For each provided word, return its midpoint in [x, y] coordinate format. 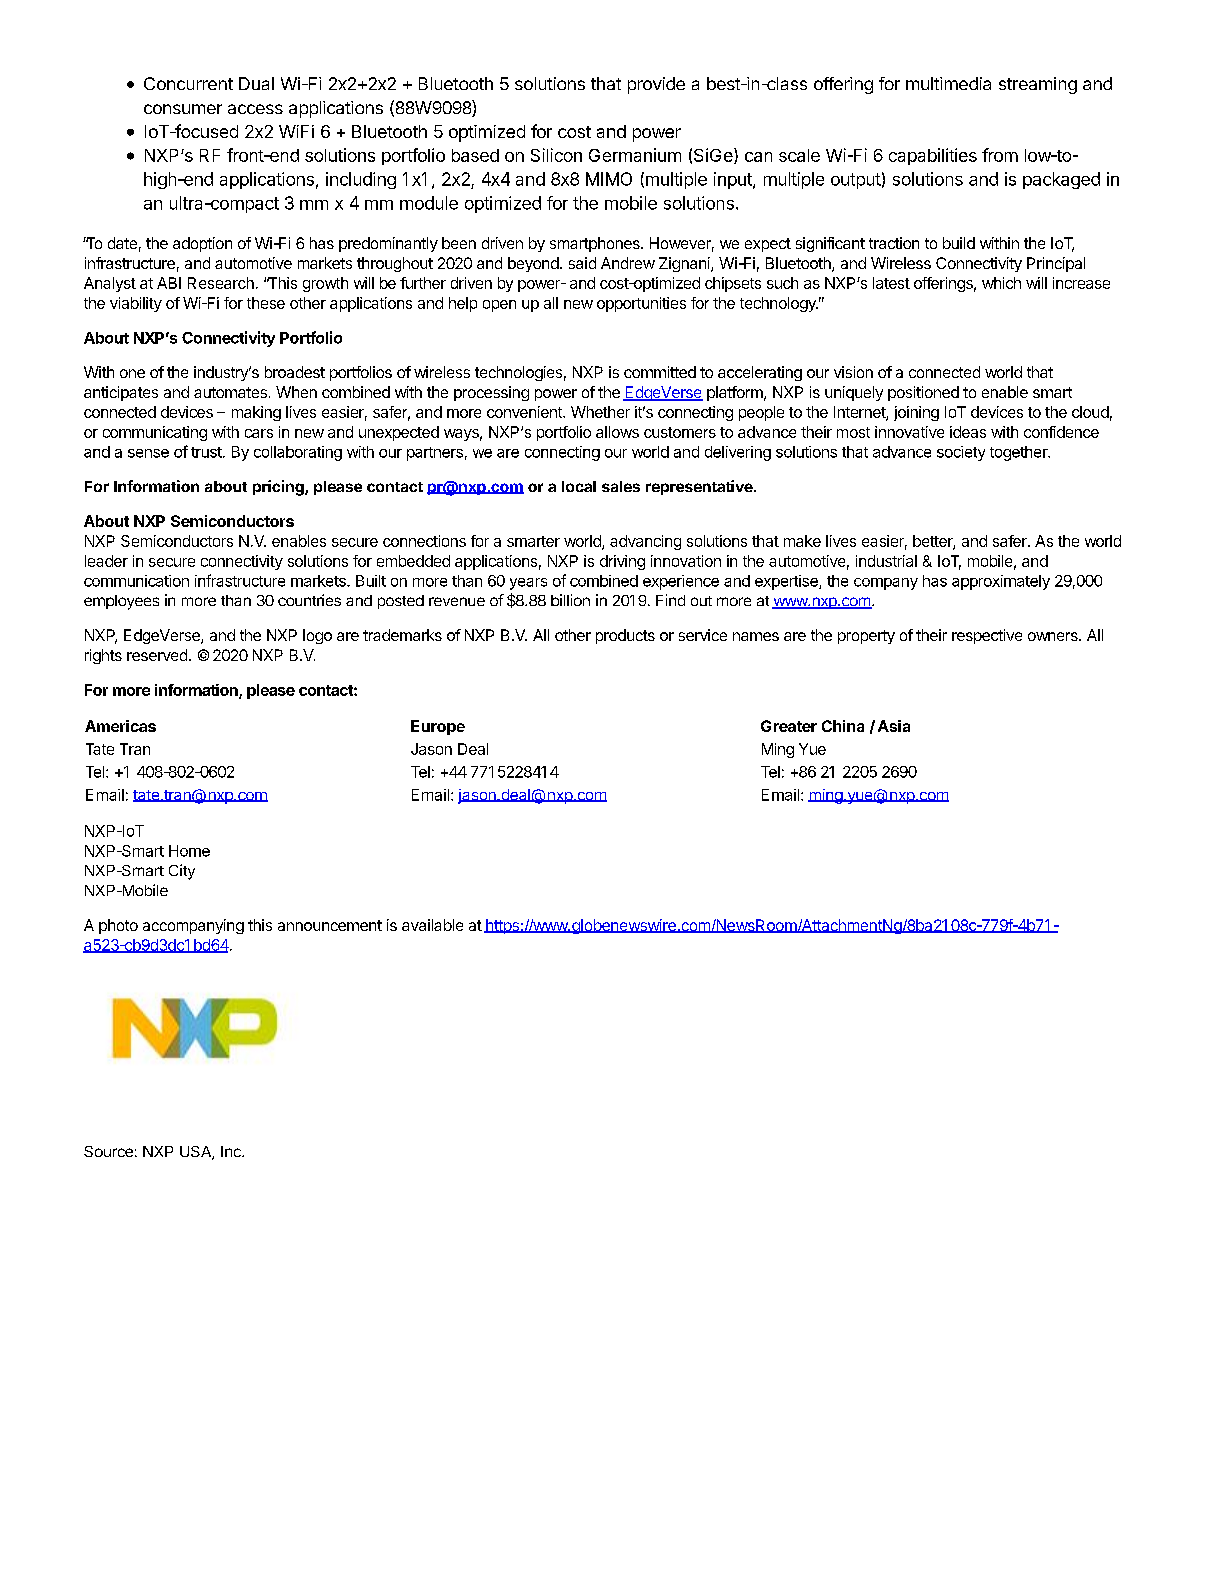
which [1001, 283]
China [843, 726]
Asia [894, 726]
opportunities [641, 304]
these [266, 303]
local [579, 486]
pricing [279, 488]
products [625, 636]
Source [108, 1151]
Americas [120, 726]
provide [656, 85]
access [255, 109]
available [432, 925]
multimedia [948, 83]
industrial [886, 561]
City [182, 872]
